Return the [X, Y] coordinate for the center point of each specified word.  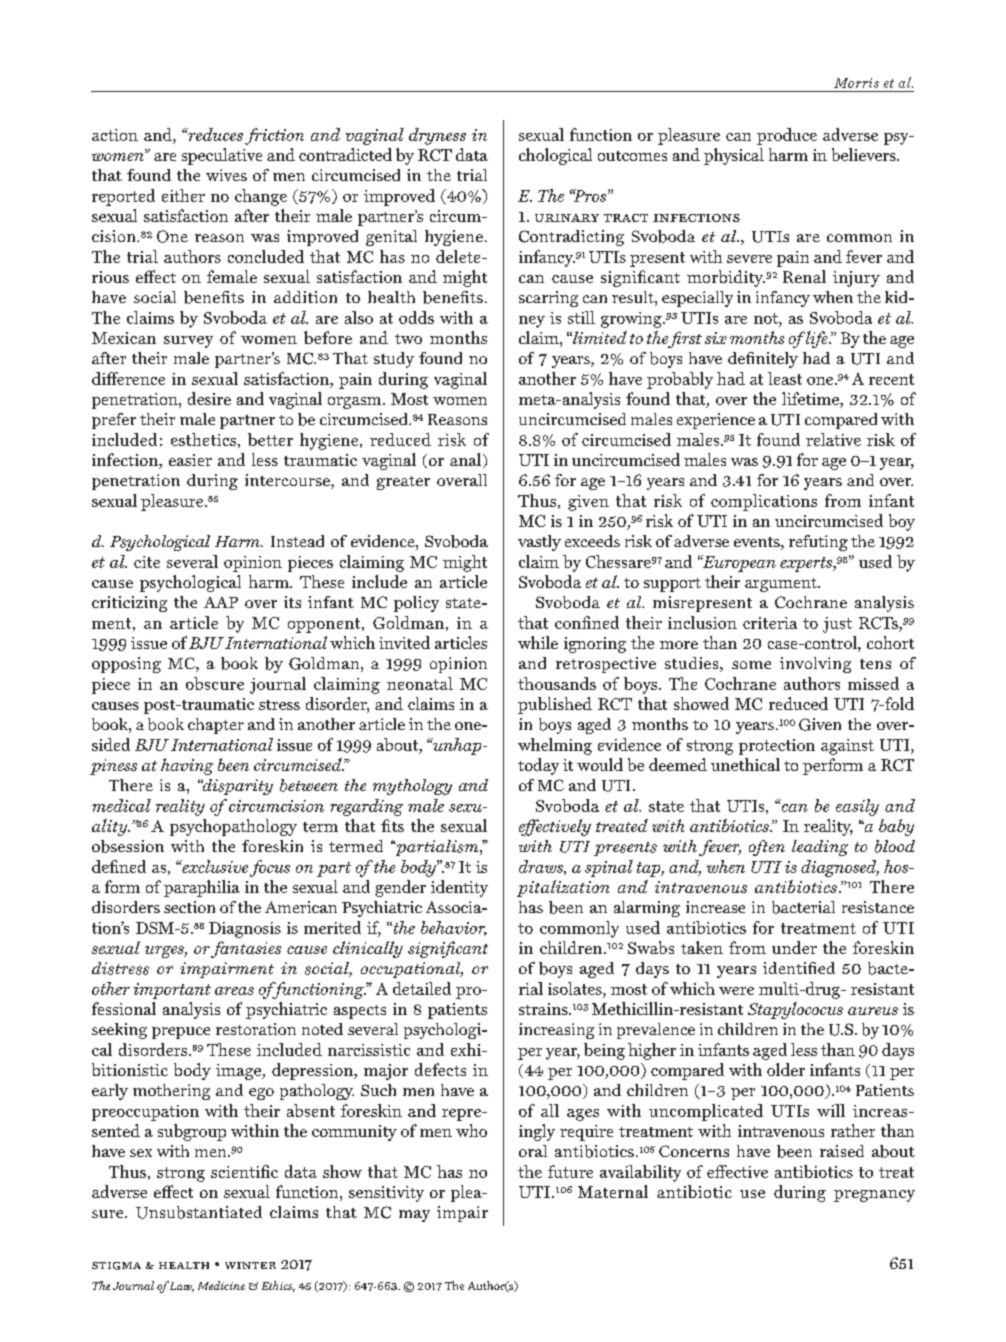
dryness [437, 136]
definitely [763, 360]
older [786, 1069]
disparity [237, 787]
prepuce [181, 1033]
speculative [222, 156]
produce [787, 136]
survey [188, 342]
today [538, 766]
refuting [818, 543]
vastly [539, 543]
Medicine [221, 1285]
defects [440, 1069]
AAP [221, 602]
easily [857, 807]
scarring [548, 299]
